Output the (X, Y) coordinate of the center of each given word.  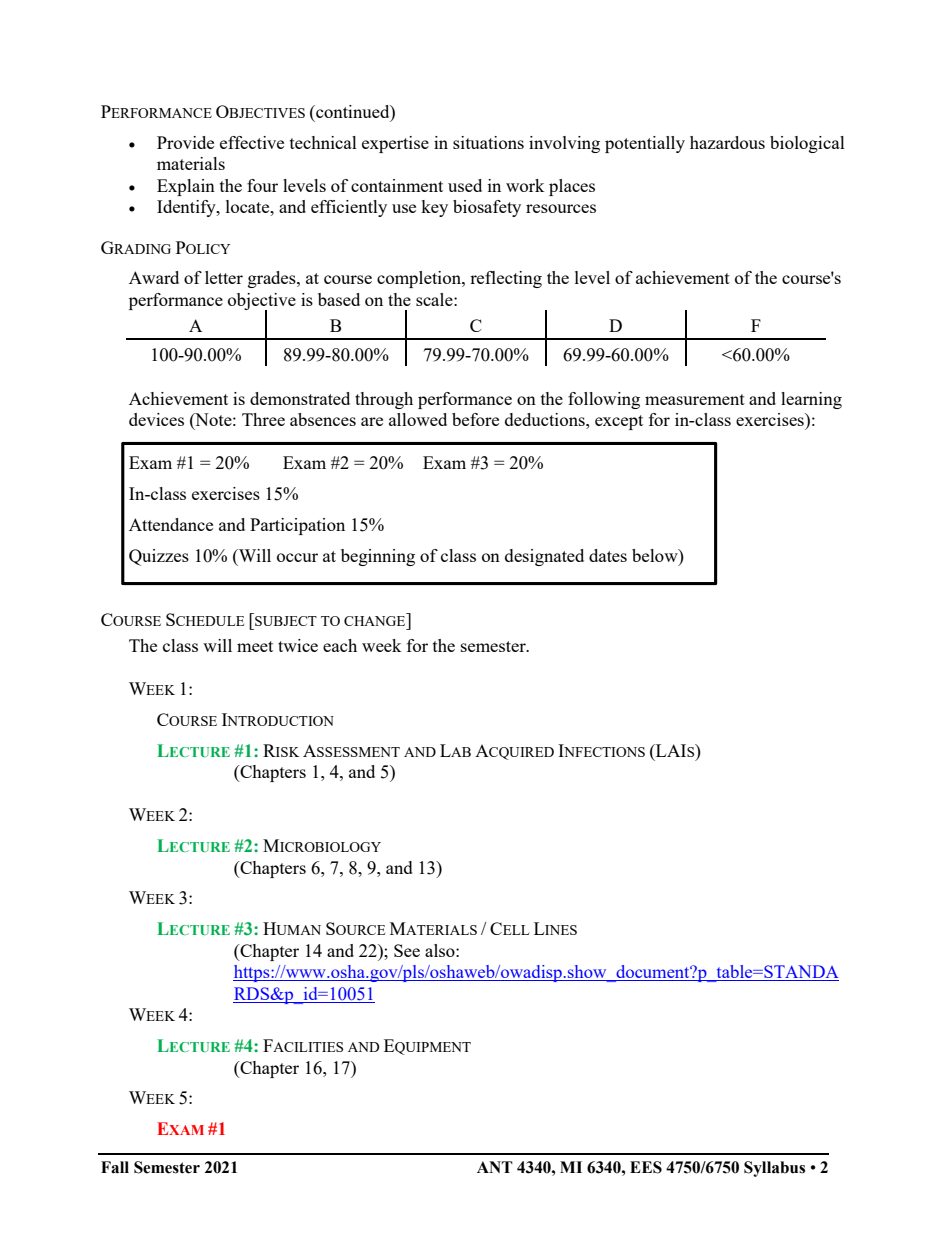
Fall (115, 1167)
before (475, 419)
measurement (695, 399)
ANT (495, 1167)
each (340, 645)
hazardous (727, 142)
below (656, 555)
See (407, 950)
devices (156, 419)
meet (255, 646)
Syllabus (774, 1169)
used (465, 185)
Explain (186, 187)
